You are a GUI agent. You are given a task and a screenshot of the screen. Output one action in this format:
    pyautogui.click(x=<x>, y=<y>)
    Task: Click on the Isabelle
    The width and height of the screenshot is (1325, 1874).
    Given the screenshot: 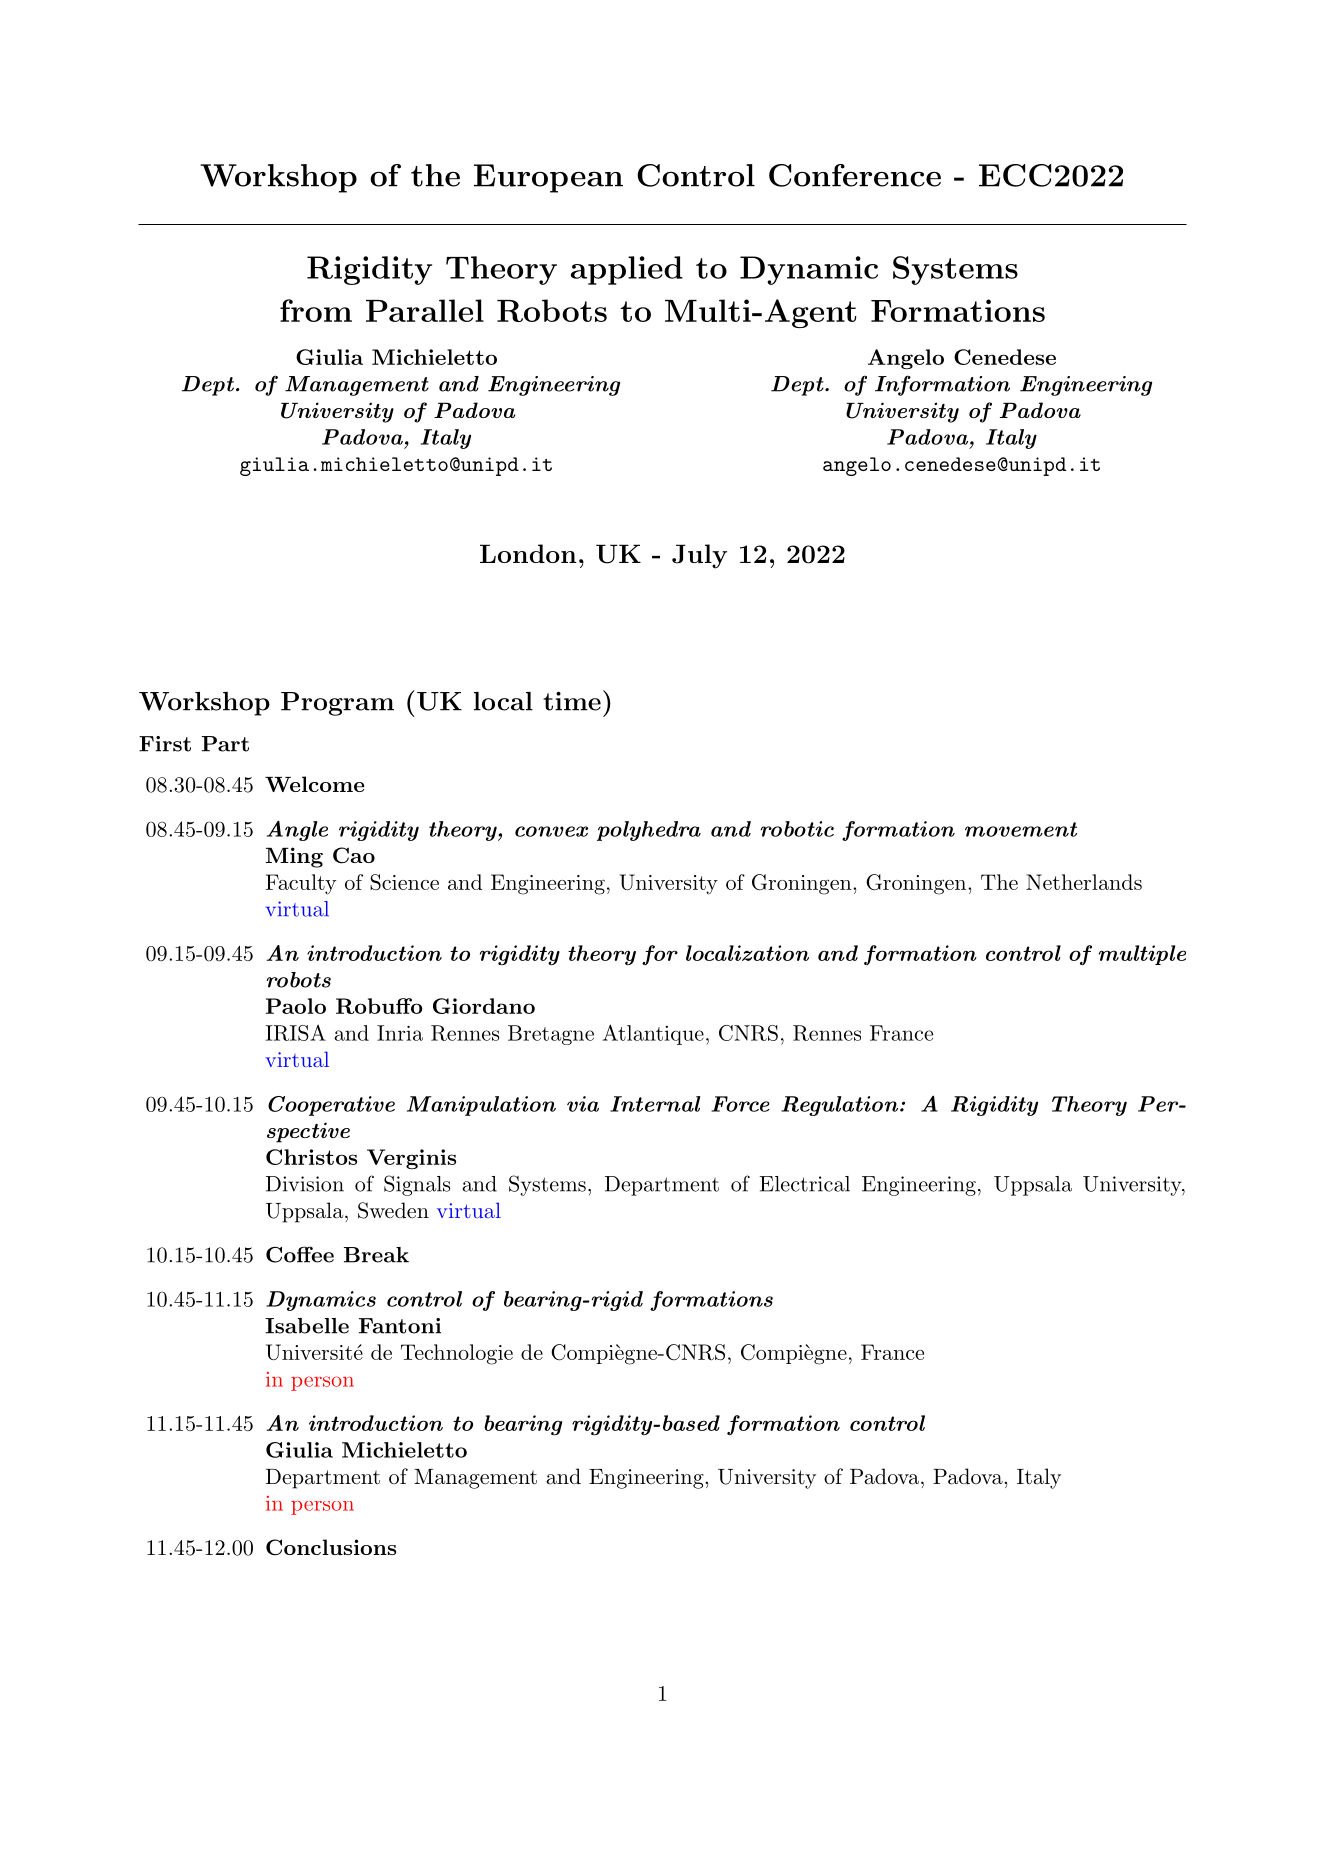 What is the action you would take?
    pyautogui.click(x=307, y=1326)
